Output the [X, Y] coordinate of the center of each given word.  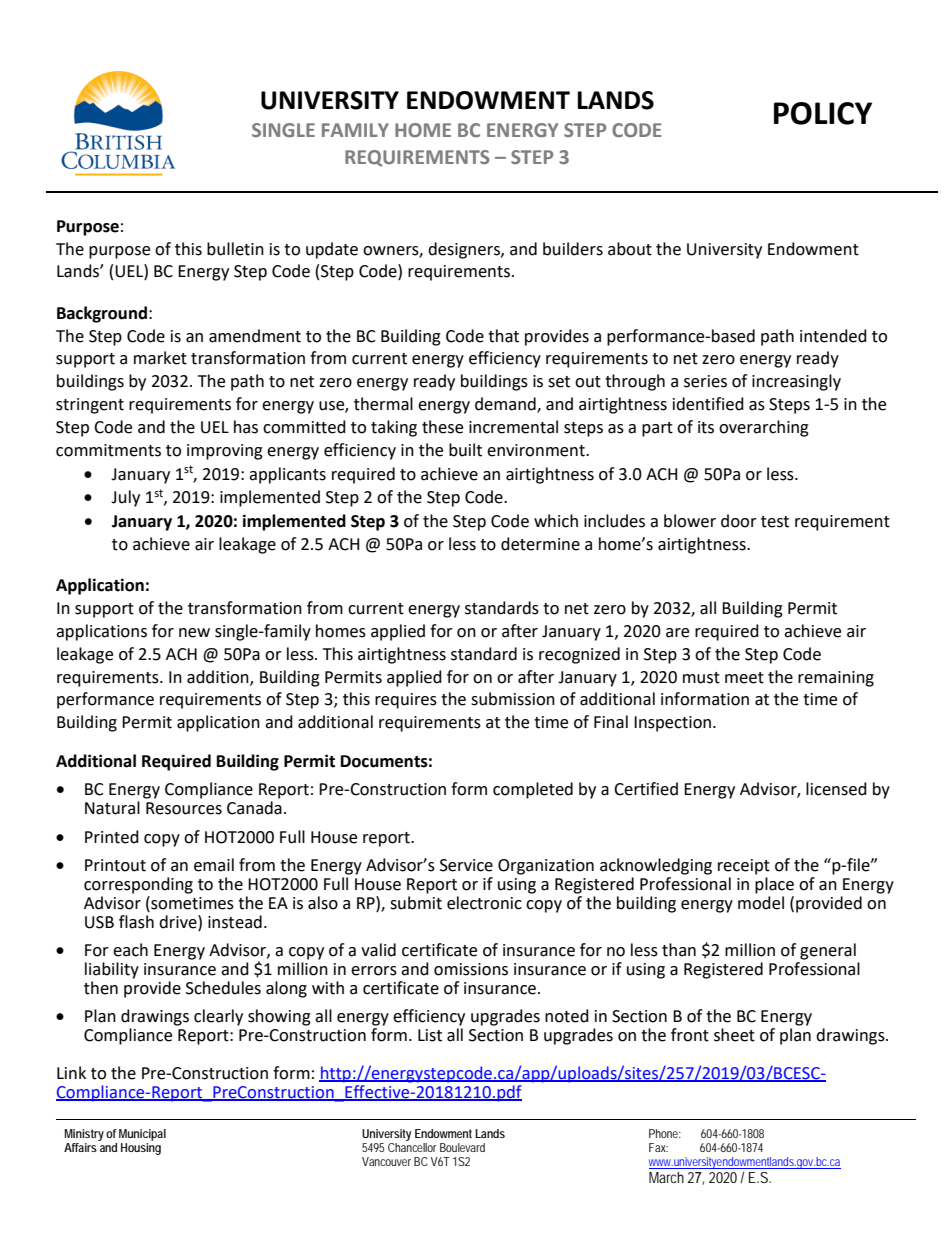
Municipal [142, 1135]
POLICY [823, 113]
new [194, 633]
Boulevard [462, 1147]
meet [744, 678]
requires [406, 701]
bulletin [235, 249]
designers [465, 250]
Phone [664, 1133]
